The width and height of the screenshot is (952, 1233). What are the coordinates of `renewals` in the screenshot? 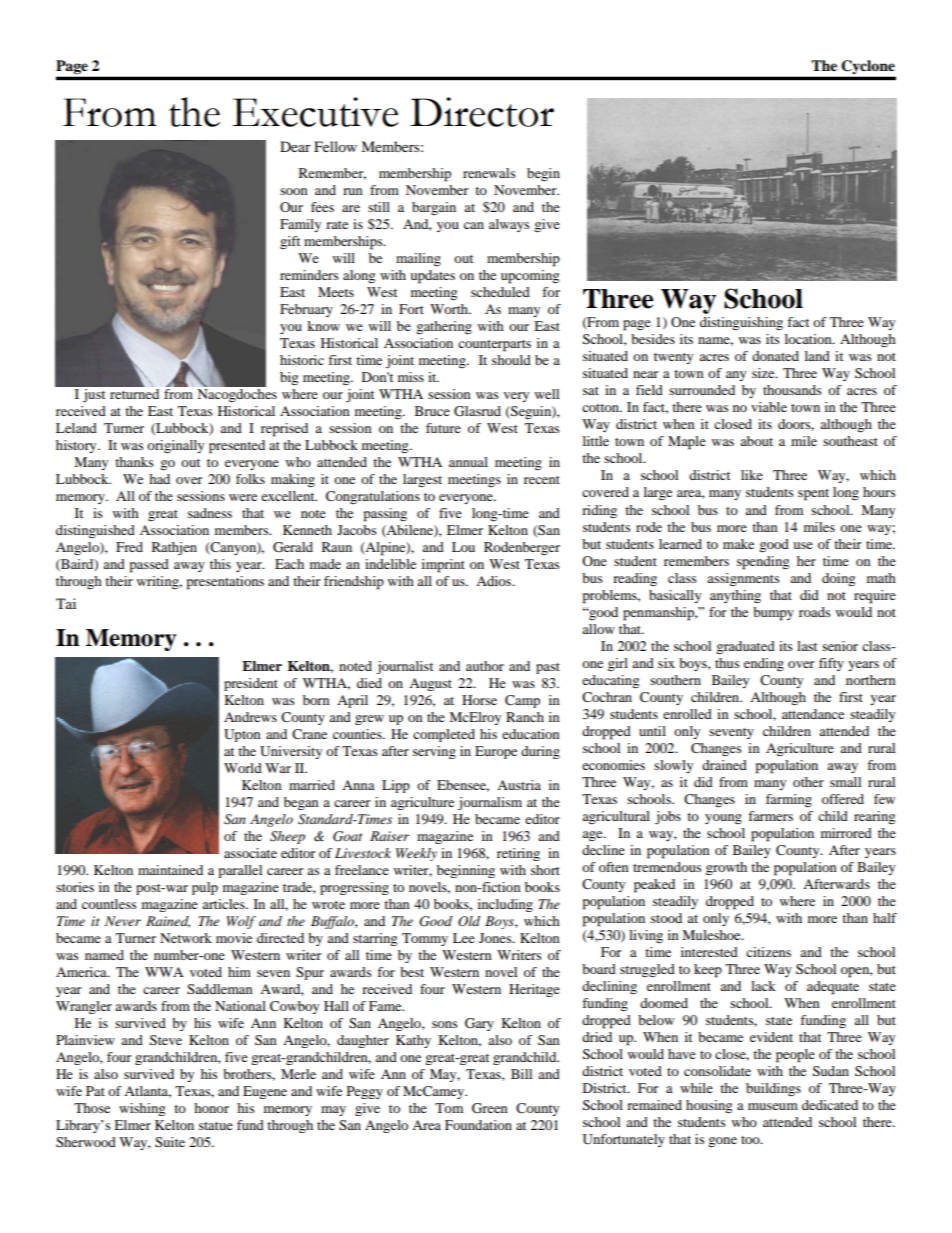 It's located at (489, 173).
